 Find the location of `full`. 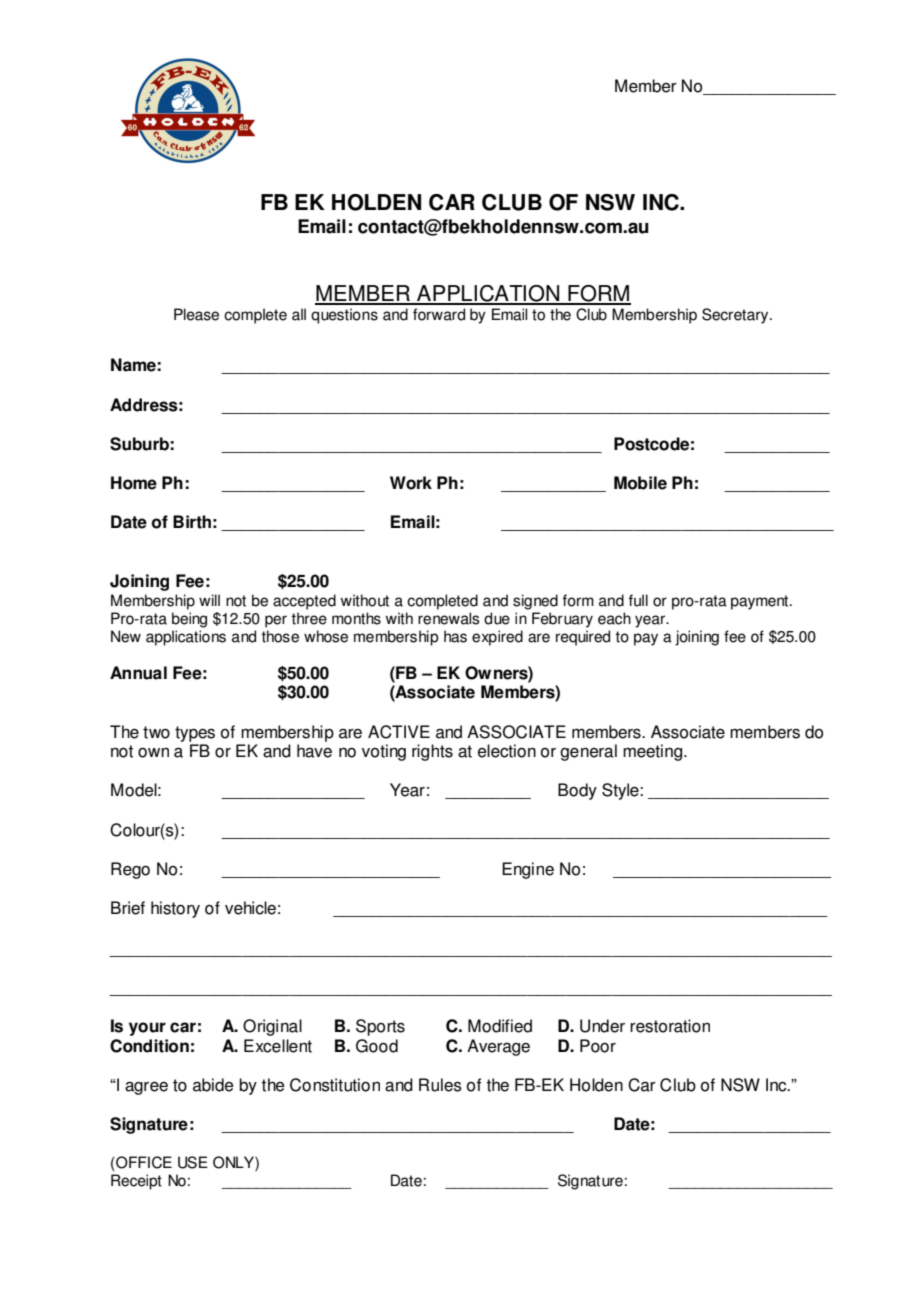

full is located at coordinates (638, 600).
